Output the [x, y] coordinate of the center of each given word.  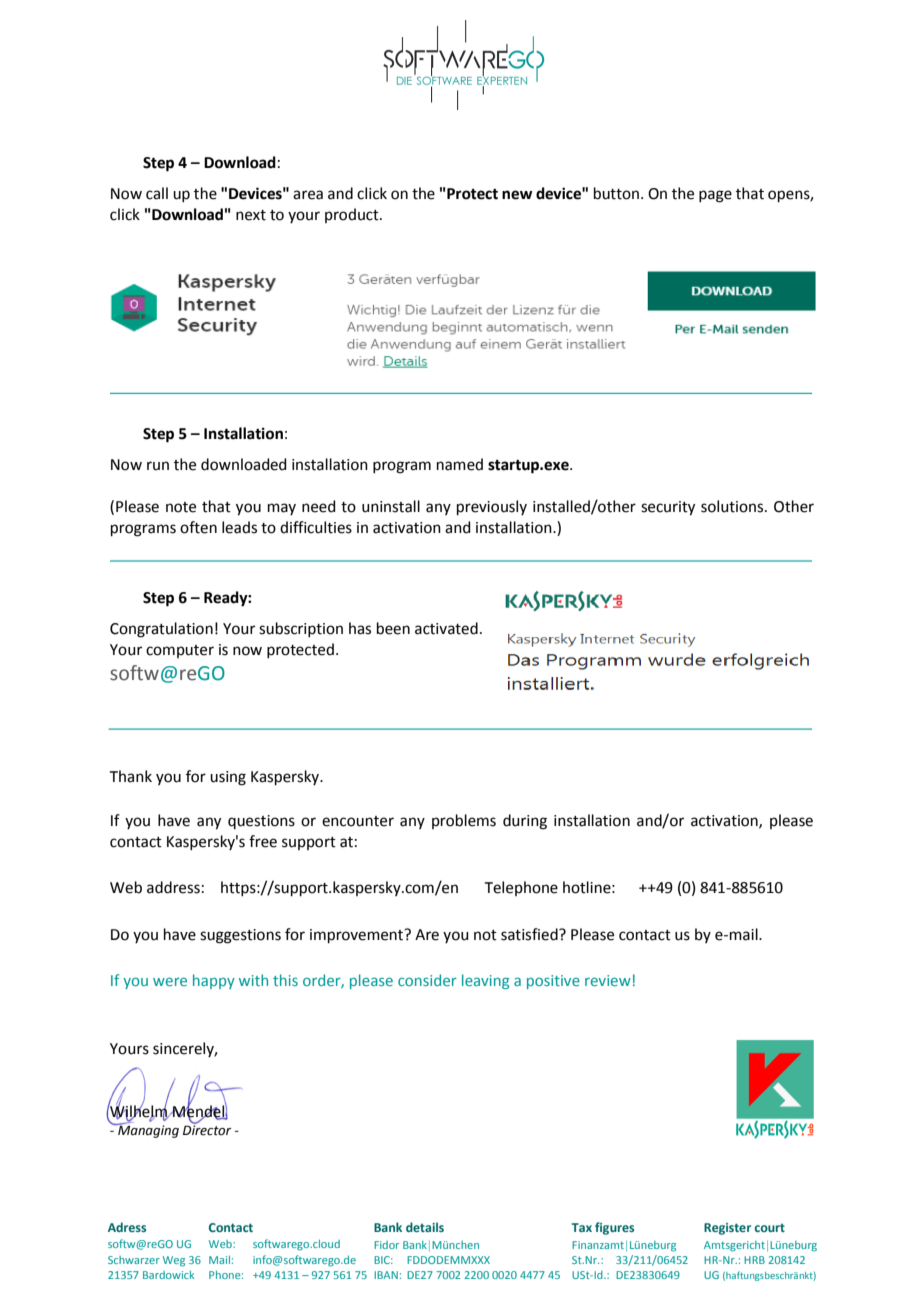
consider [427, 980]
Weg [174, 1261]
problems [464, 821]
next [251, 215]
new [517, 195]
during [525, 822]
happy [214, 981]
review [608, 980]
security [668, 508]
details [425, 1227]
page [715, 196]
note [181, 507]
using [228, 778]
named [460, 464]
